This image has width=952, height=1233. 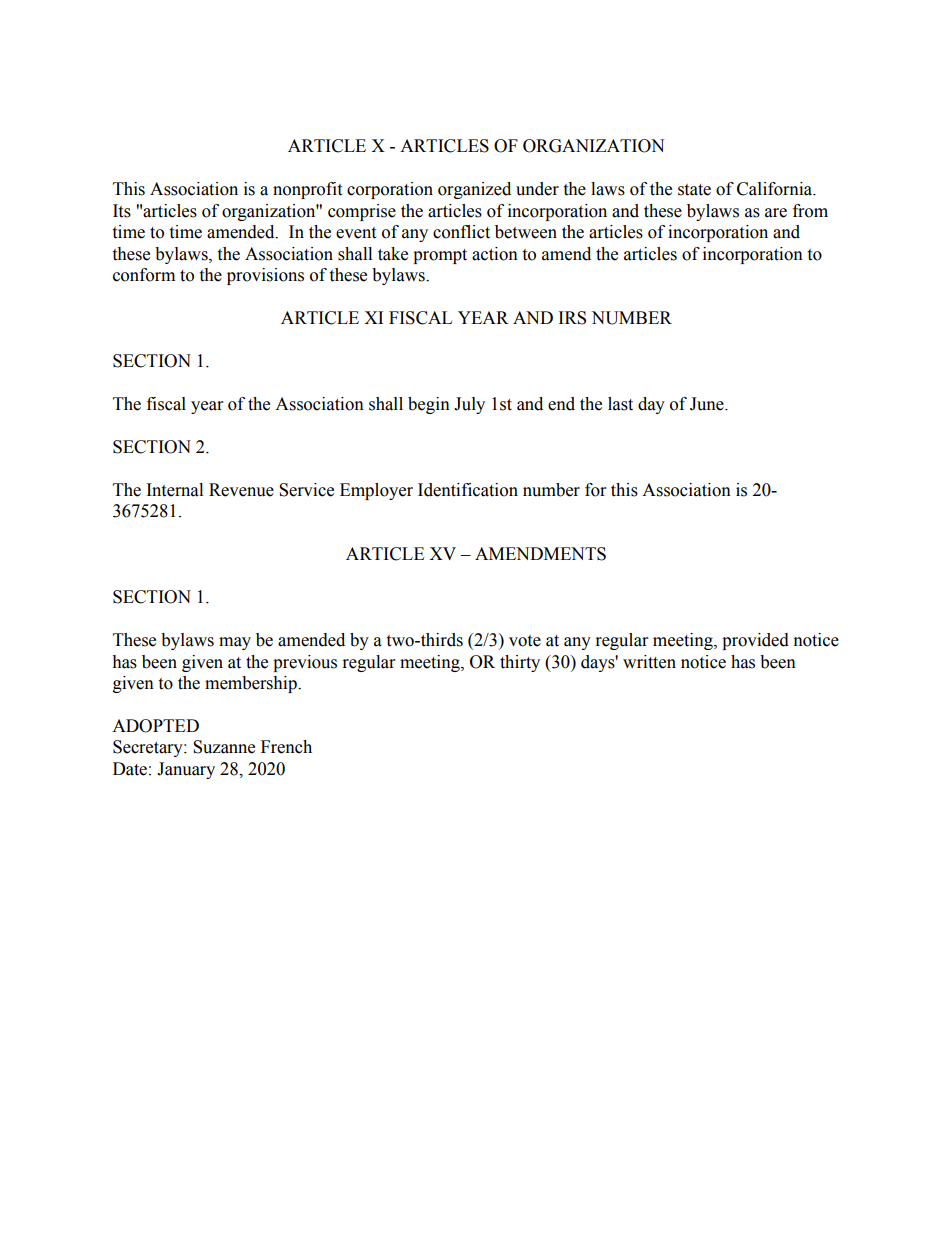 What do you see at coordinates (224, 747) in the image?
I see `Suzanne` at bounding box center [224, 747].
